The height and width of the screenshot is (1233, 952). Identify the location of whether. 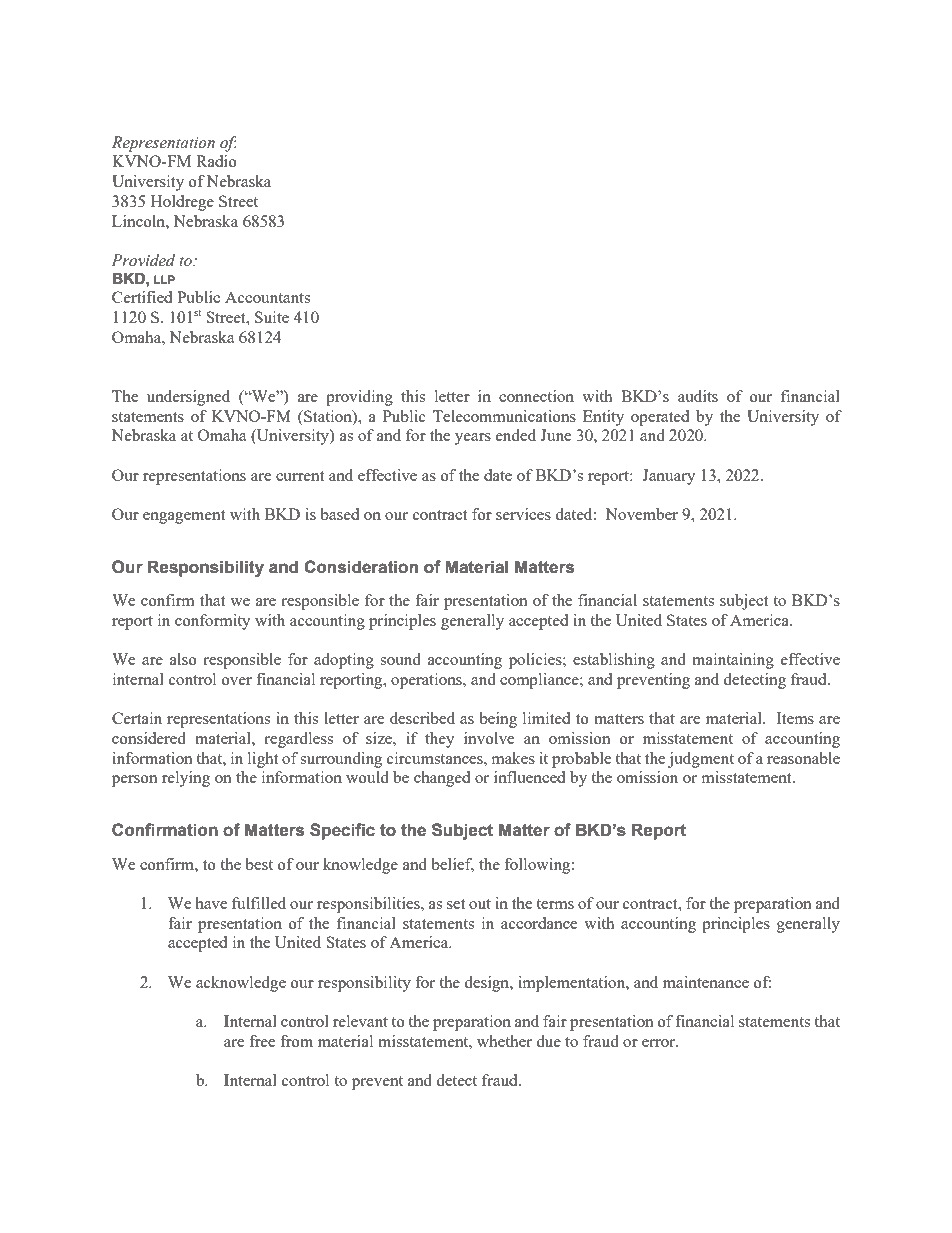
(504, 1041).
